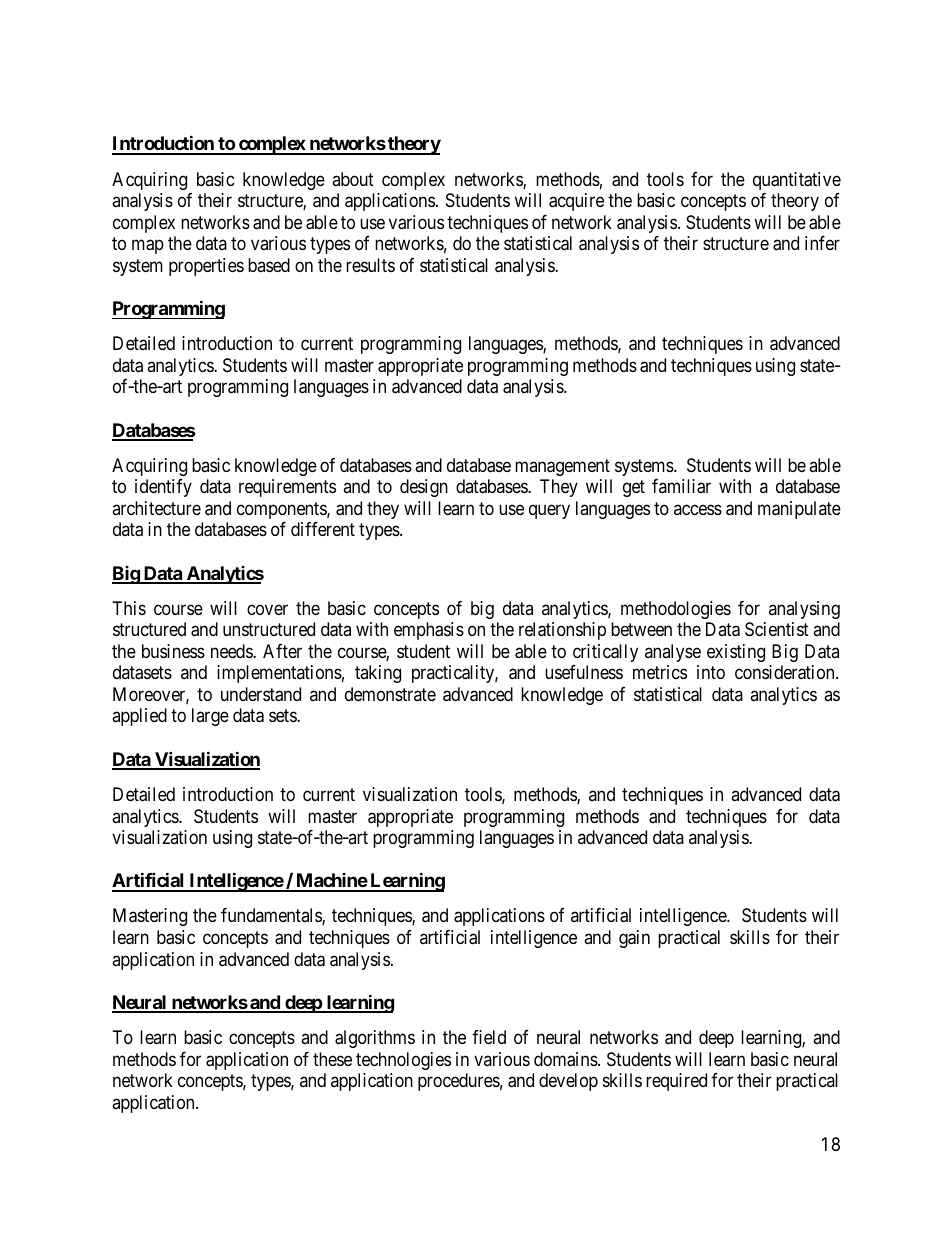 The width and height of the document is (952, 1233). Describe the element at coordinates (736, 653) in the document. I see `existing` at that location.
